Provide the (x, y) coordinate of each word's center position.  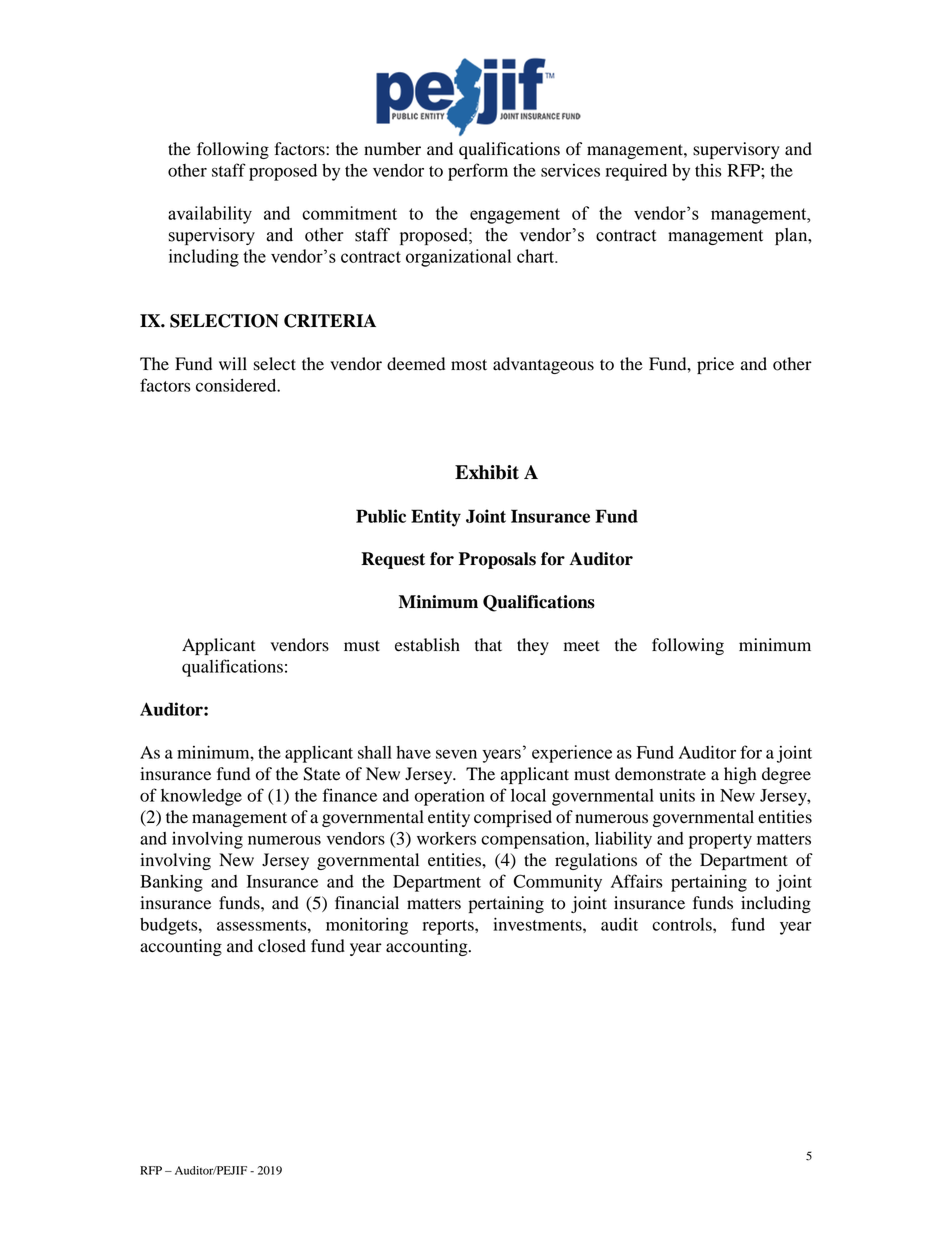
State (322, 774)
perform (478, 172)
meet (582, 646)
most (469, 365)
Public (381, 516)
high (740, 775)
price (715, 365)
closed (282, 946)
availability (210, 215)
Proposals (497, 560)
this (708, 170)
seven (456, 754)
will (233, 363)
